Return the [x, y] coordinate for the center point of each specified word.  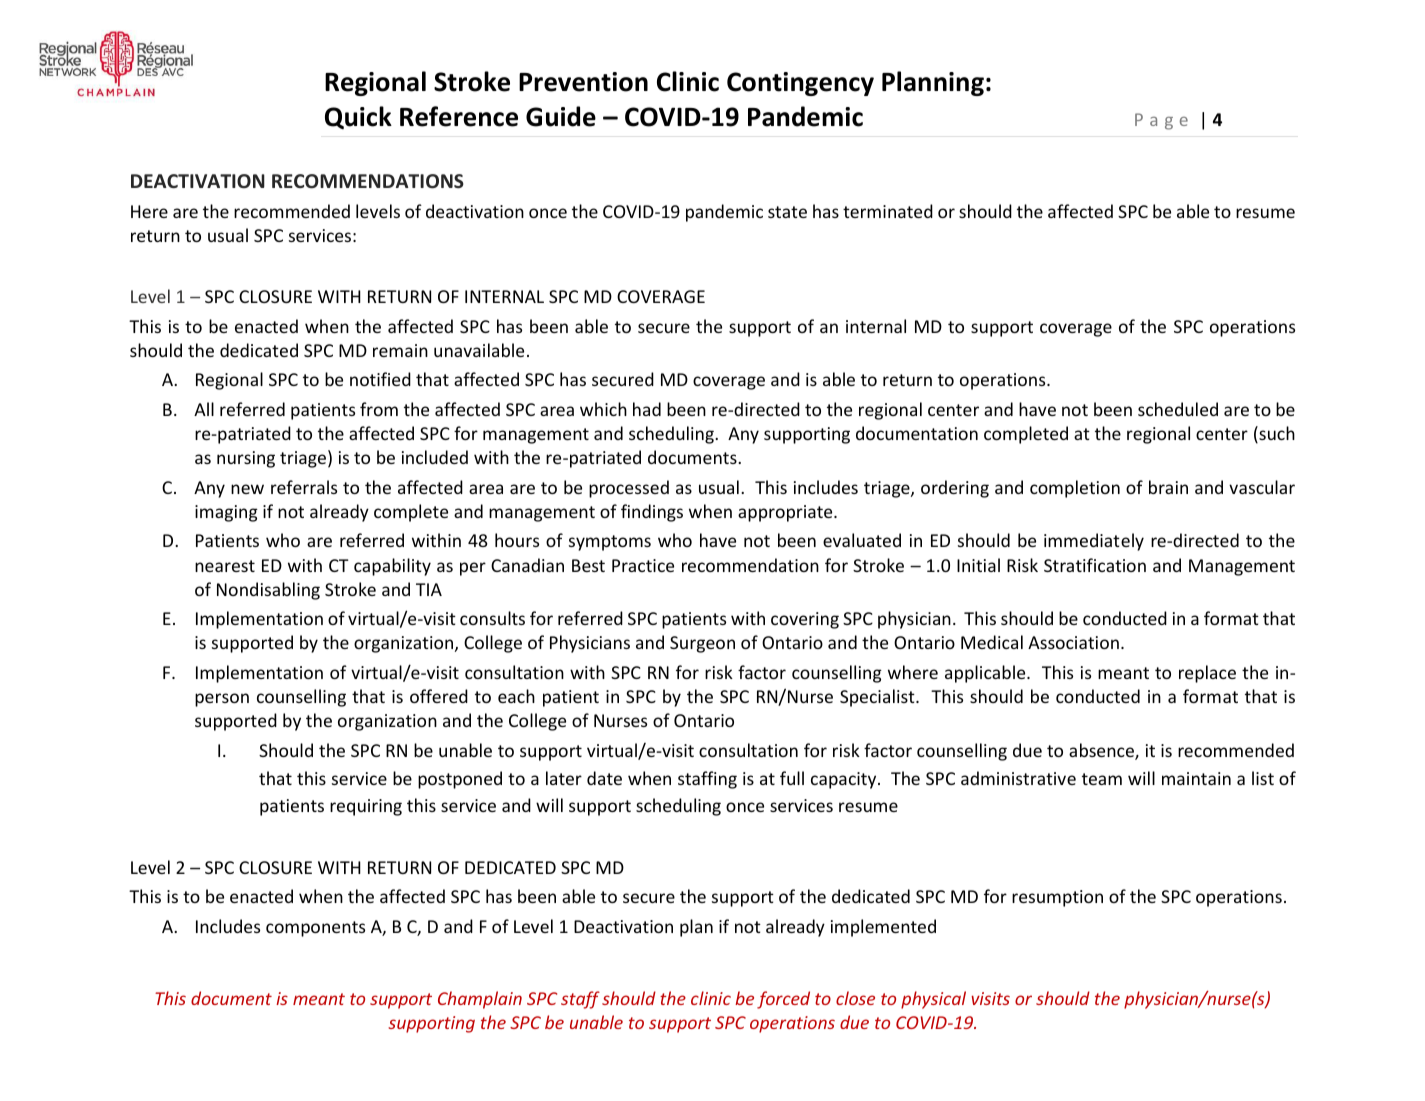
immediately [1094, 542]
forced [783, 1000]
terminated [888, 211]
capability [392, 567]
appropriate [786, 513]
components [315, 929]
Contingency [800, 84]
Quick [358, 117]
